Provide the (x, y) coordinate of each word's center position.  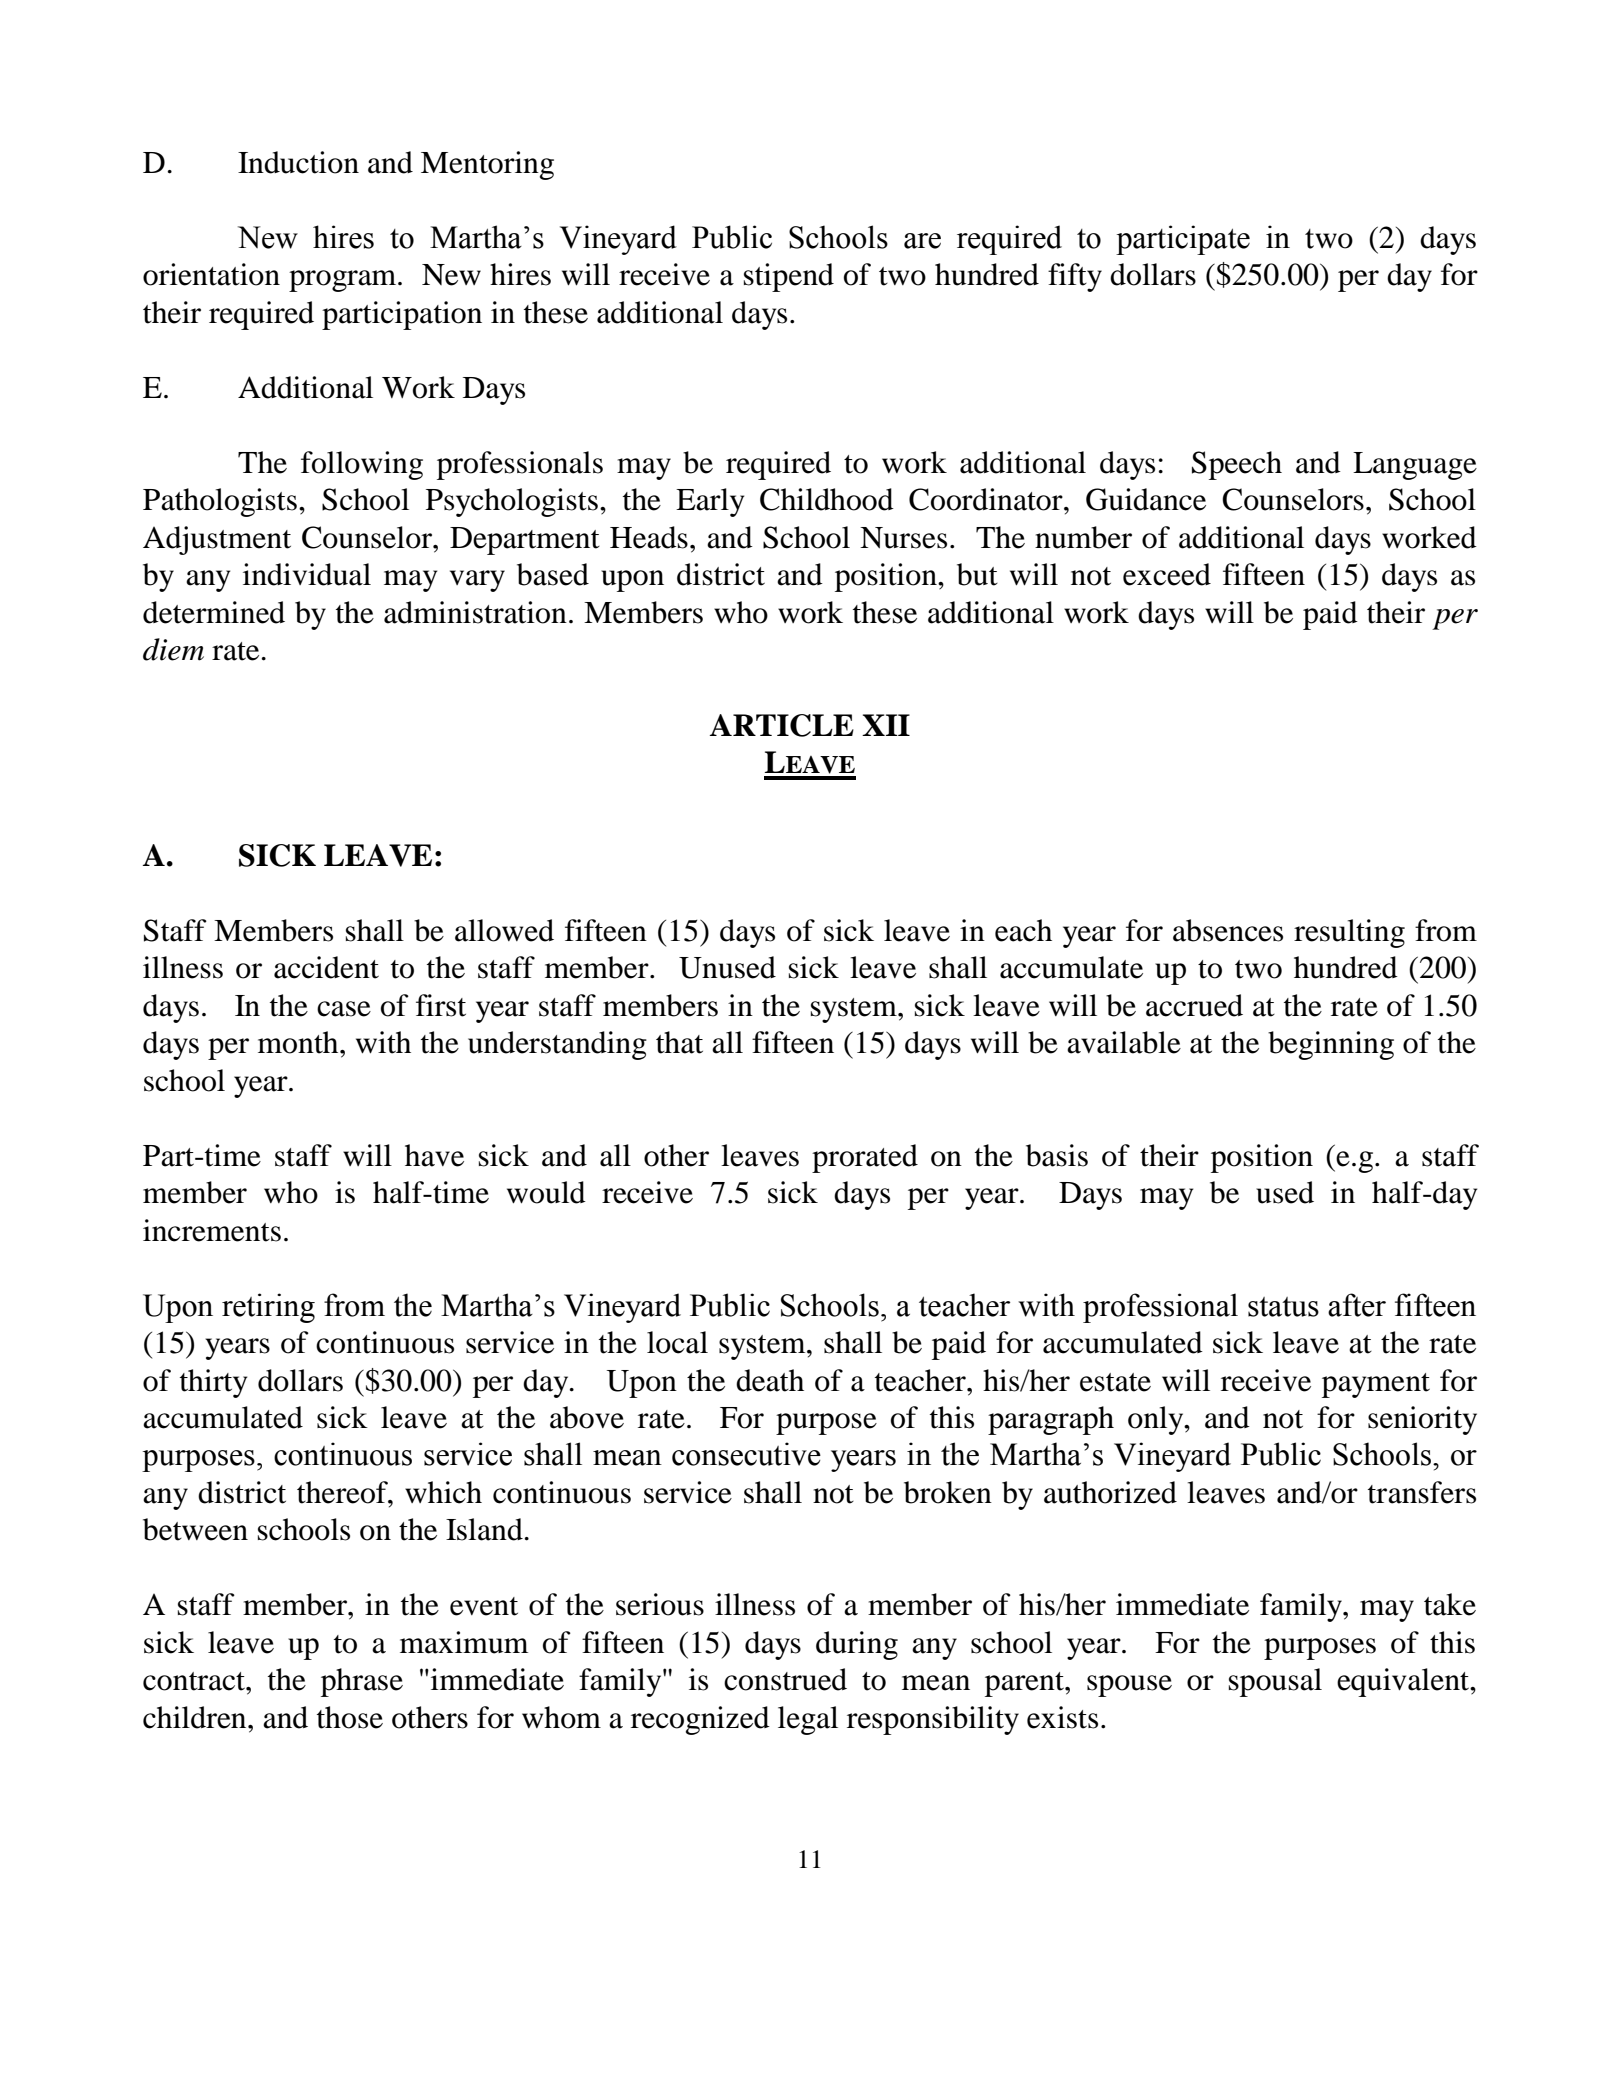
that (679, 1042)
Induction (298, 162)
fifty (1075, 277)
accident (326, 967)
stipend (789, 277)
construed (785, 1679)
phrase (362, 1682)
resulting (1349, 933)
